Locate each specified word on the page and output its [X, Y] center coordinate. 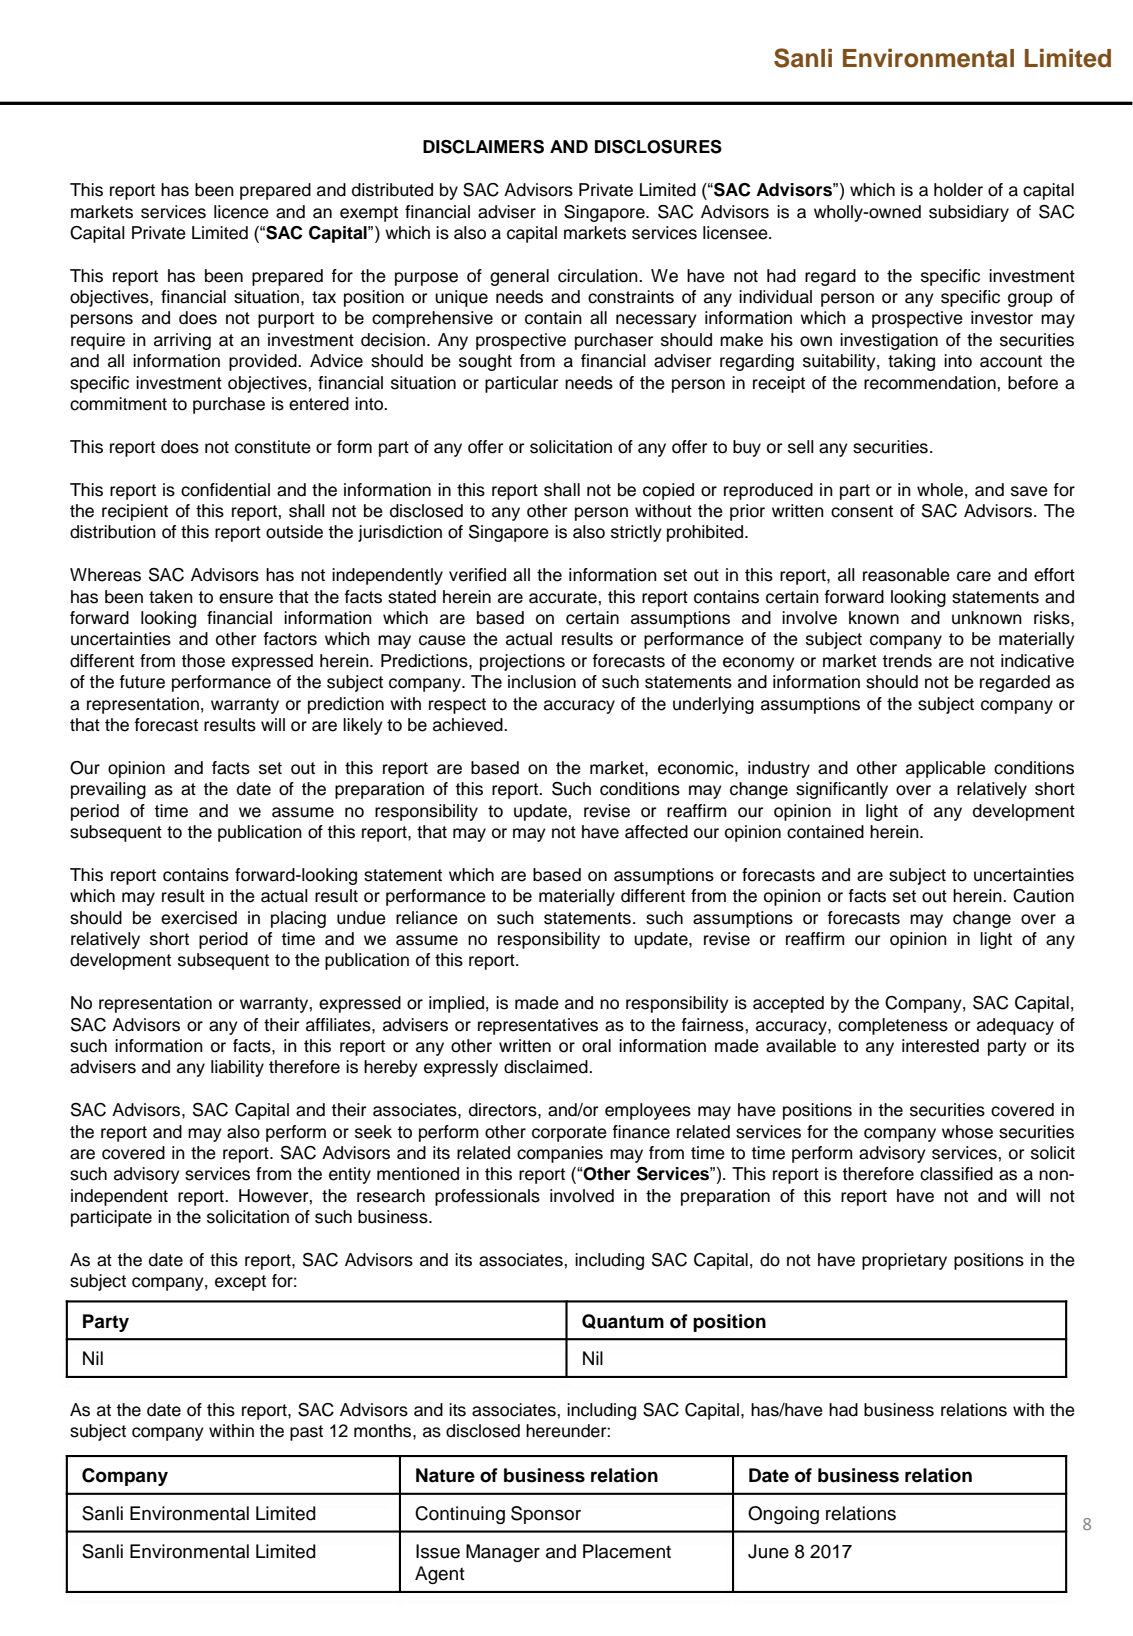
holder [958, 190]
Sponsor [546, 1515]
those [203, 661]
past [306, 1433]
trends [907, 661]
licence [241, 212]
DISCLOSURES [658, 147]
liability [237, 1068]
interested [940, 1046]
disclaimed [547, 1067]
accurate [564, 597]
